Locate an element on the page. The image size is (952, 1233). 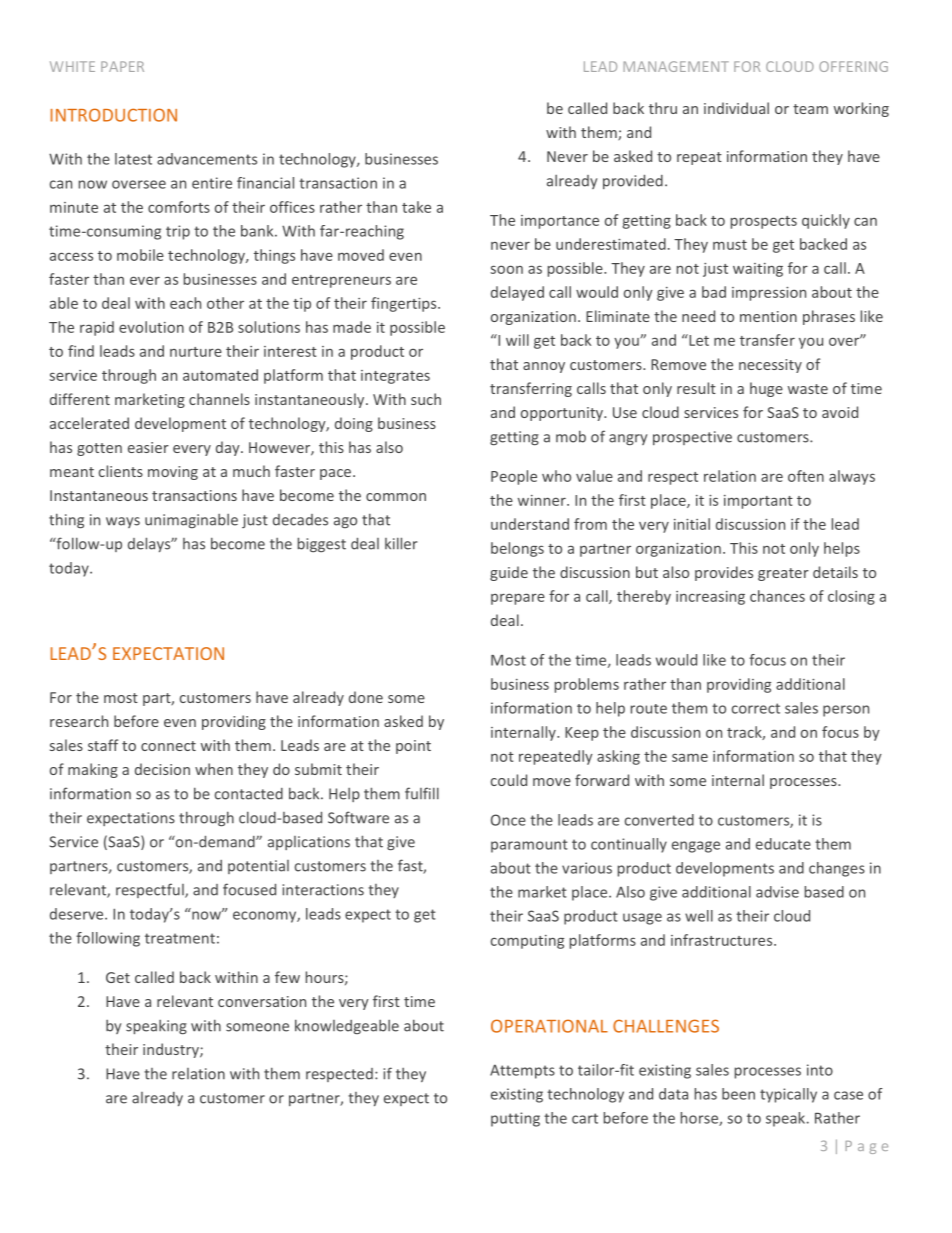
could is located at coordinates (509, 780).
